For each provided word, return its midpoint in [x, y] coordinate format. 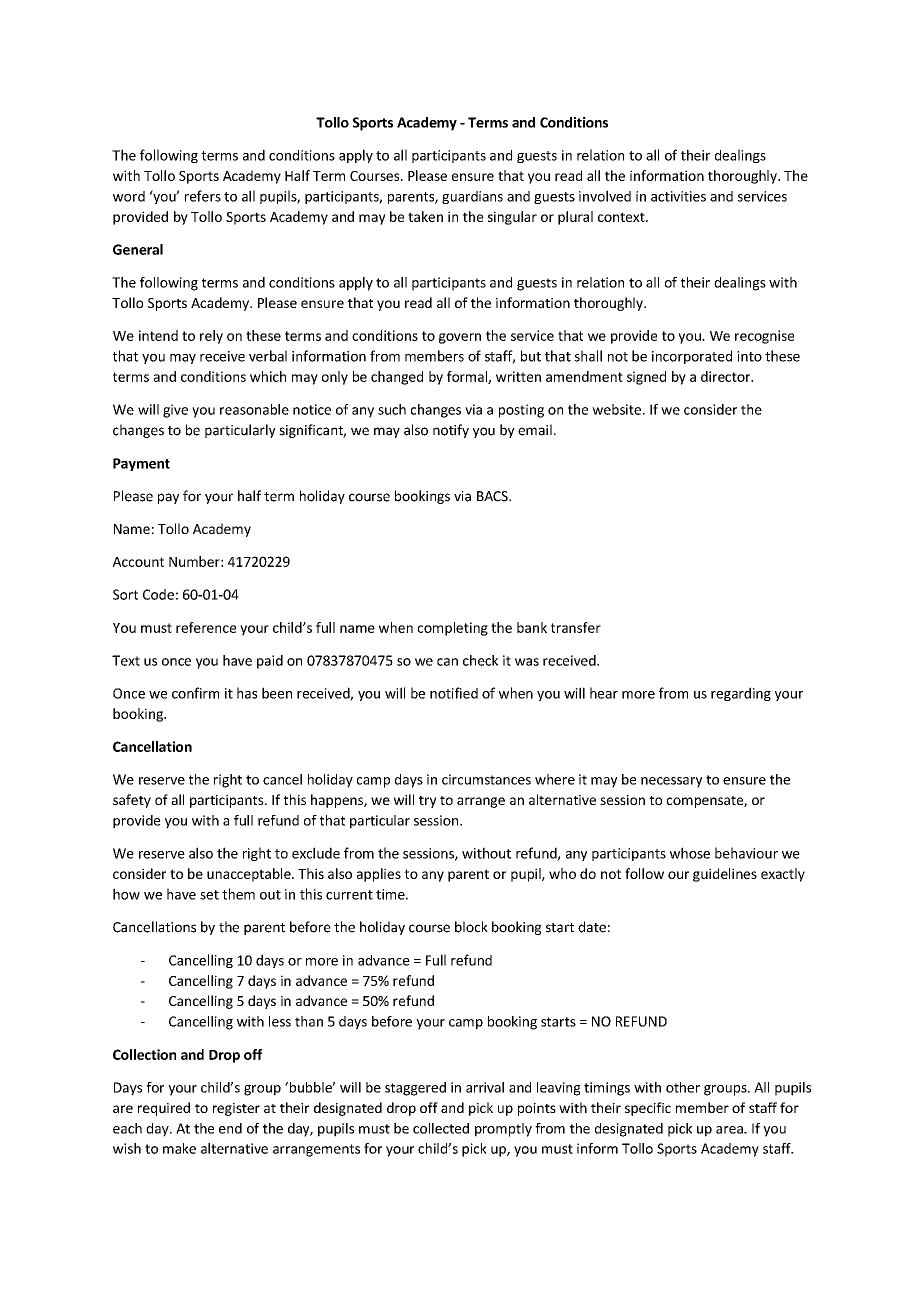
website [616, 409]
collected [441, 1128]
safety [132, 801]
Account [138, 562]
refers [203, 196]
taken [425, 216]
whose [690, 853]
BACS [493, 496]
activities [678, 196]
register [236, 1109]
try [427, 802]
